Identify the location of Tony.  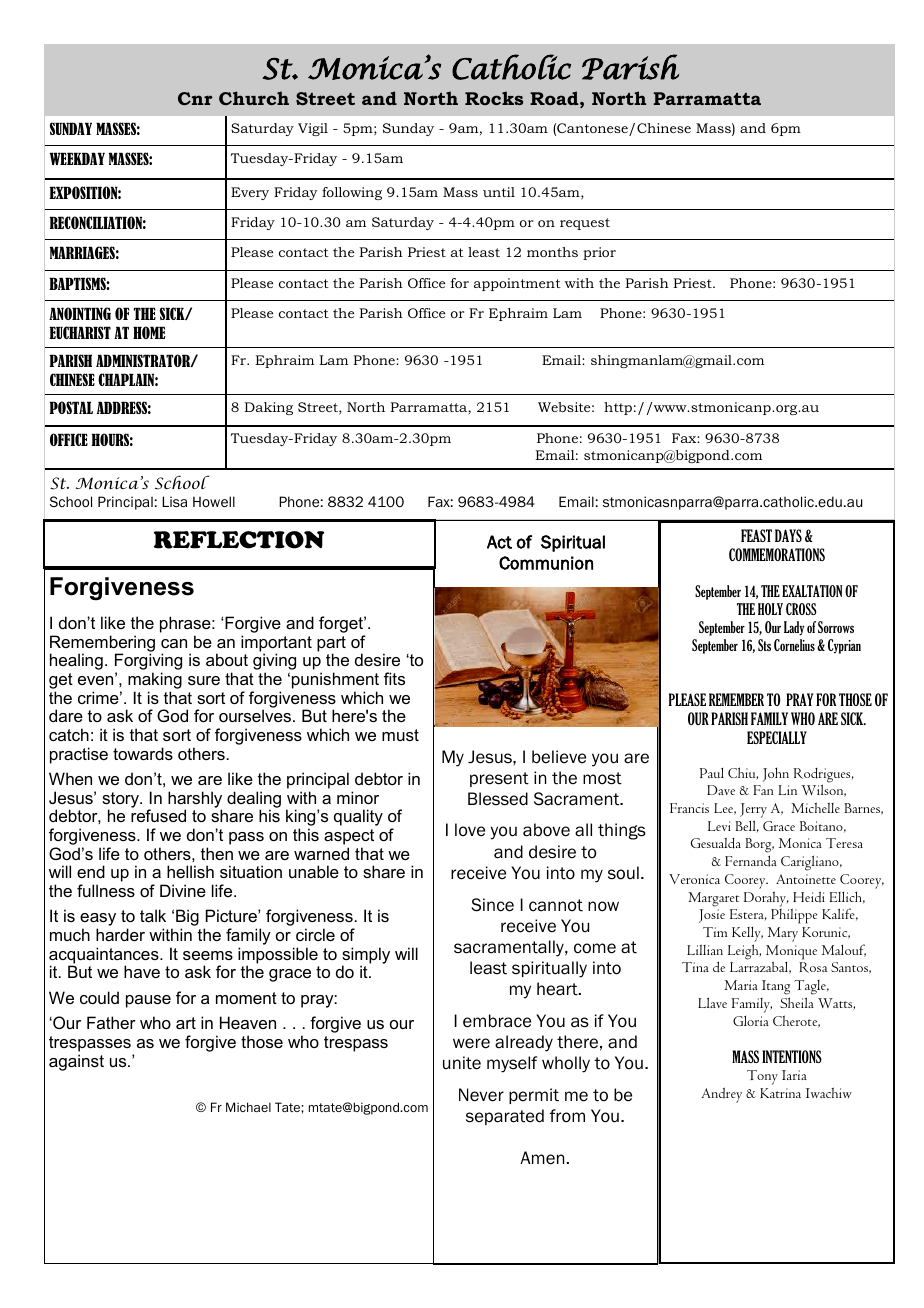
(762, 1077).
